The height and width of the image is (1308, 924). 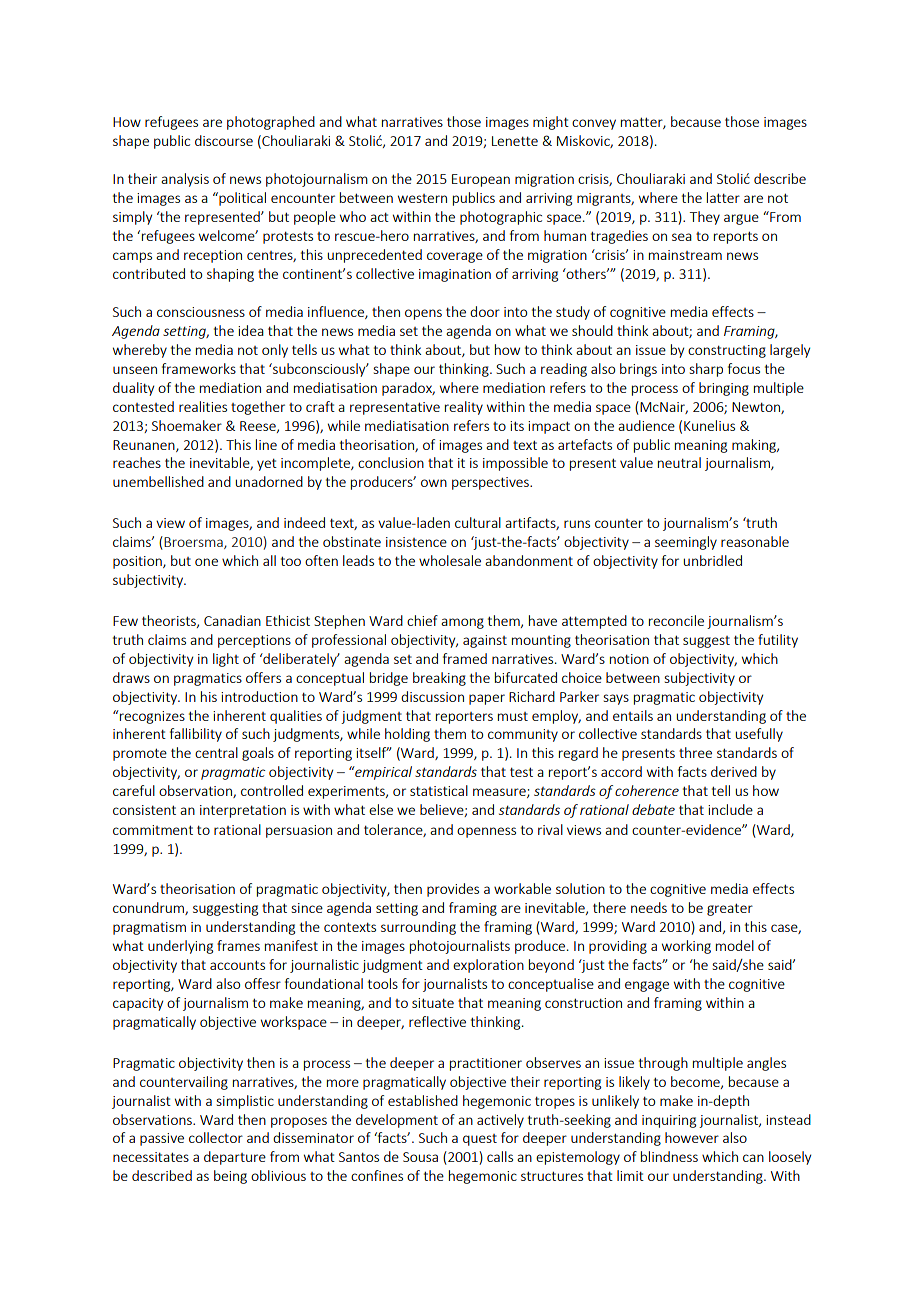 I want to click on openness, so click(x=486, y=832).
